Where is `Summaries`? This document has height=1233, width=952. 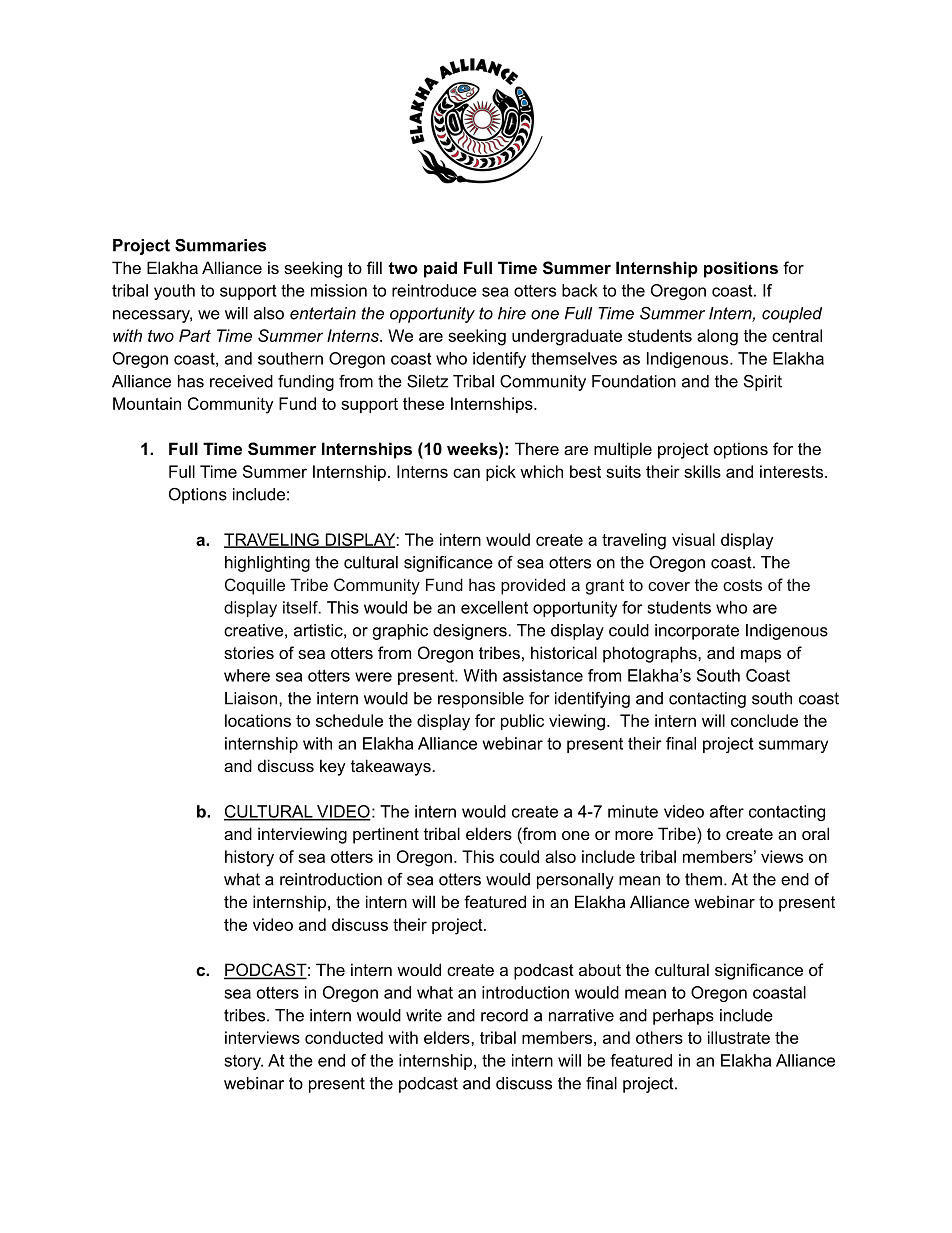 Summaries is located at coordinates (220, 245).
